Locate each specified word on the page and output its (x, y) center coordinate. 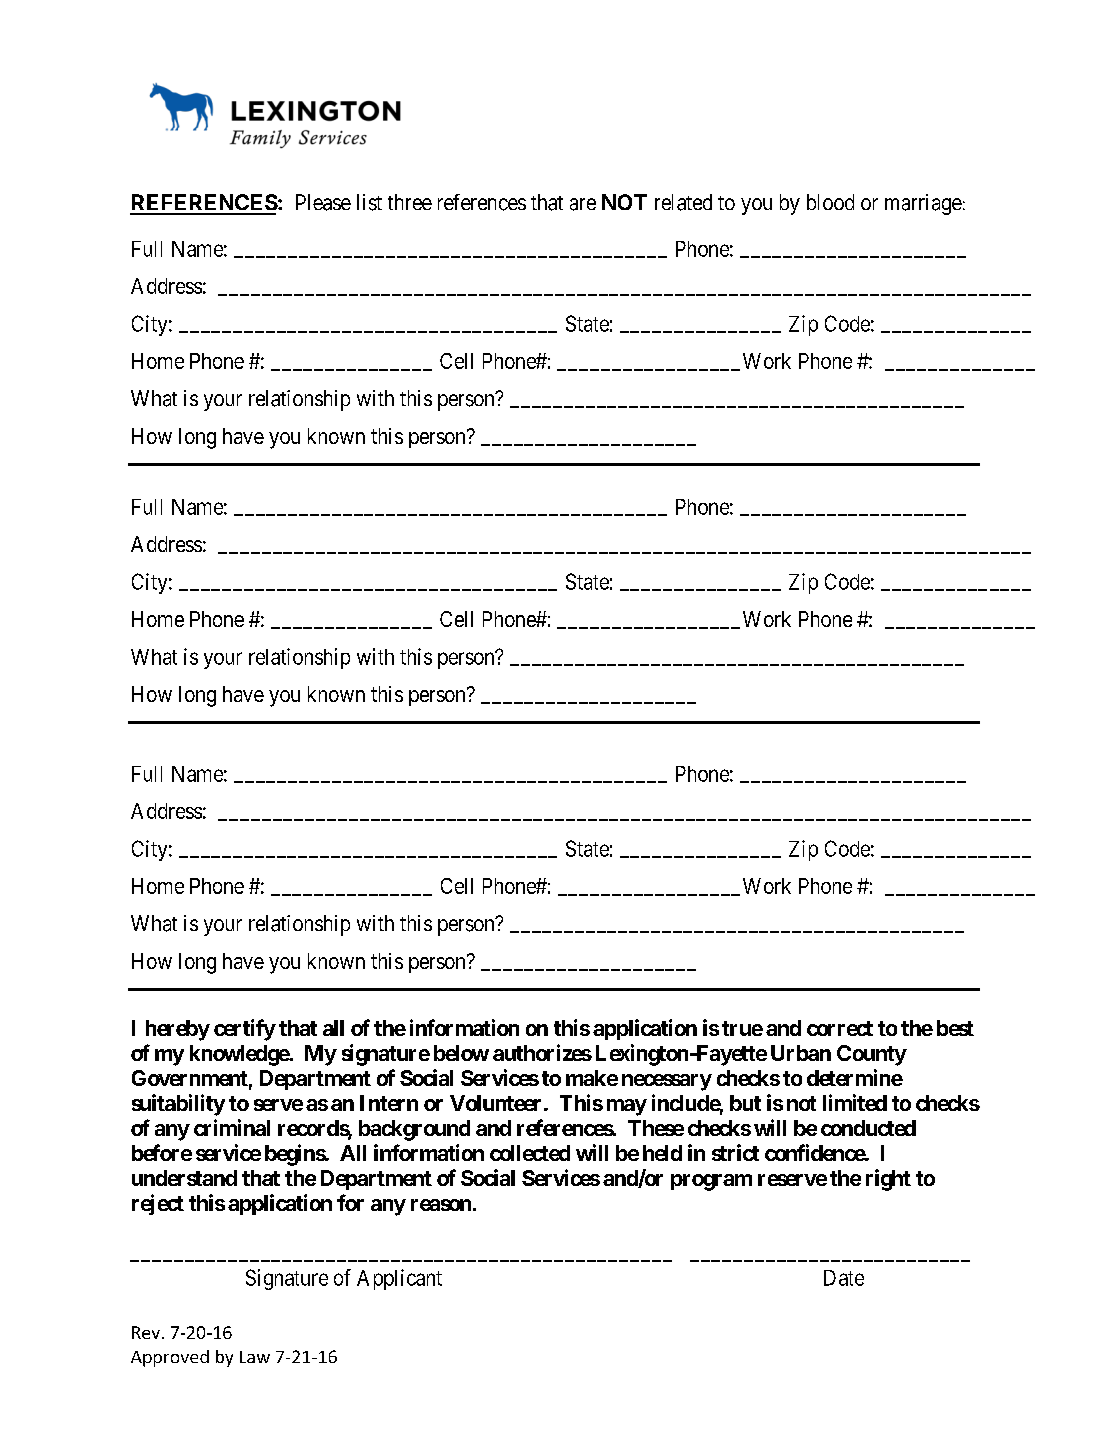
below (461, 1053)
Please (323, 202)
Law (255, 1357)
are (583, 204)
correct (840, 1028)
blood (830, 202)
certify (245, 1030)
